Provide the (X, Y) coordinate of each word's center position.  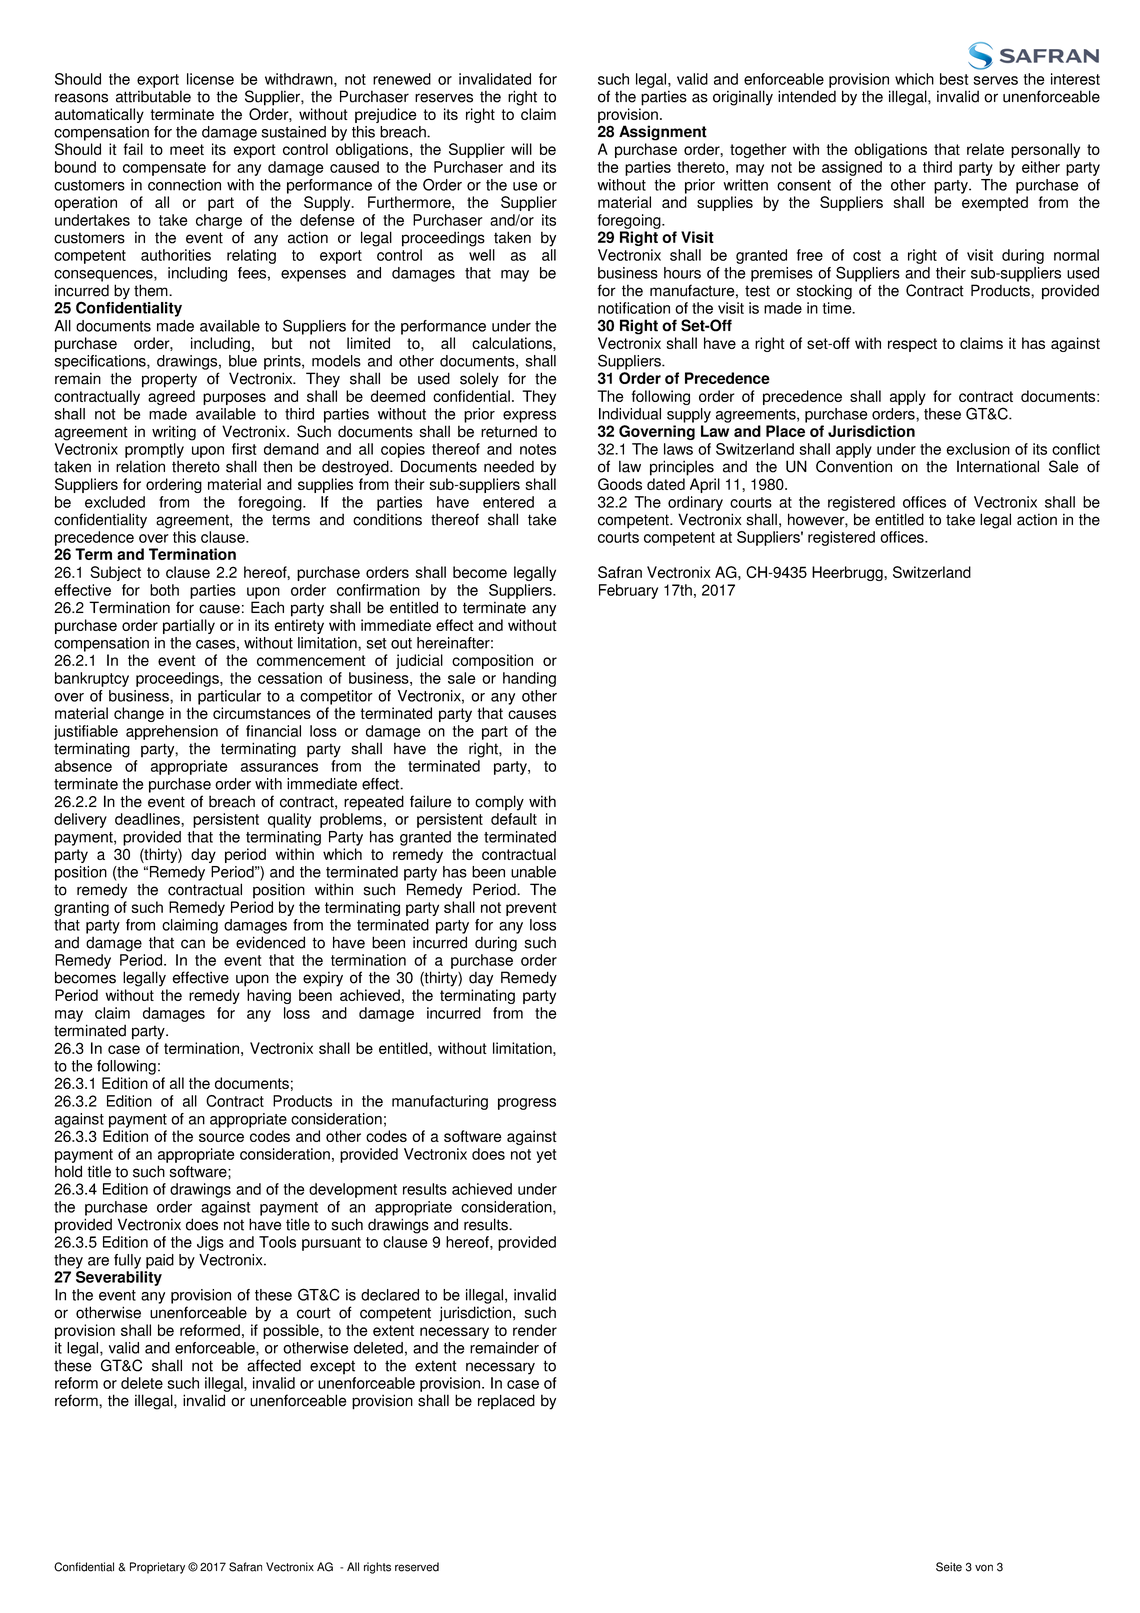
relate (985, 149)
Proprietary (157, 1568)
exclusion (978, 449)
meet (187, 149)
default (514, 819)
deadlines (148, 819)
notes (538, 449)
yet (546, 1156)
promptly (154, 452)
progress (527, 1104)
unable (533, 872)
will (521, 149)
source (221, 1137)
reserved (417, 1567)
